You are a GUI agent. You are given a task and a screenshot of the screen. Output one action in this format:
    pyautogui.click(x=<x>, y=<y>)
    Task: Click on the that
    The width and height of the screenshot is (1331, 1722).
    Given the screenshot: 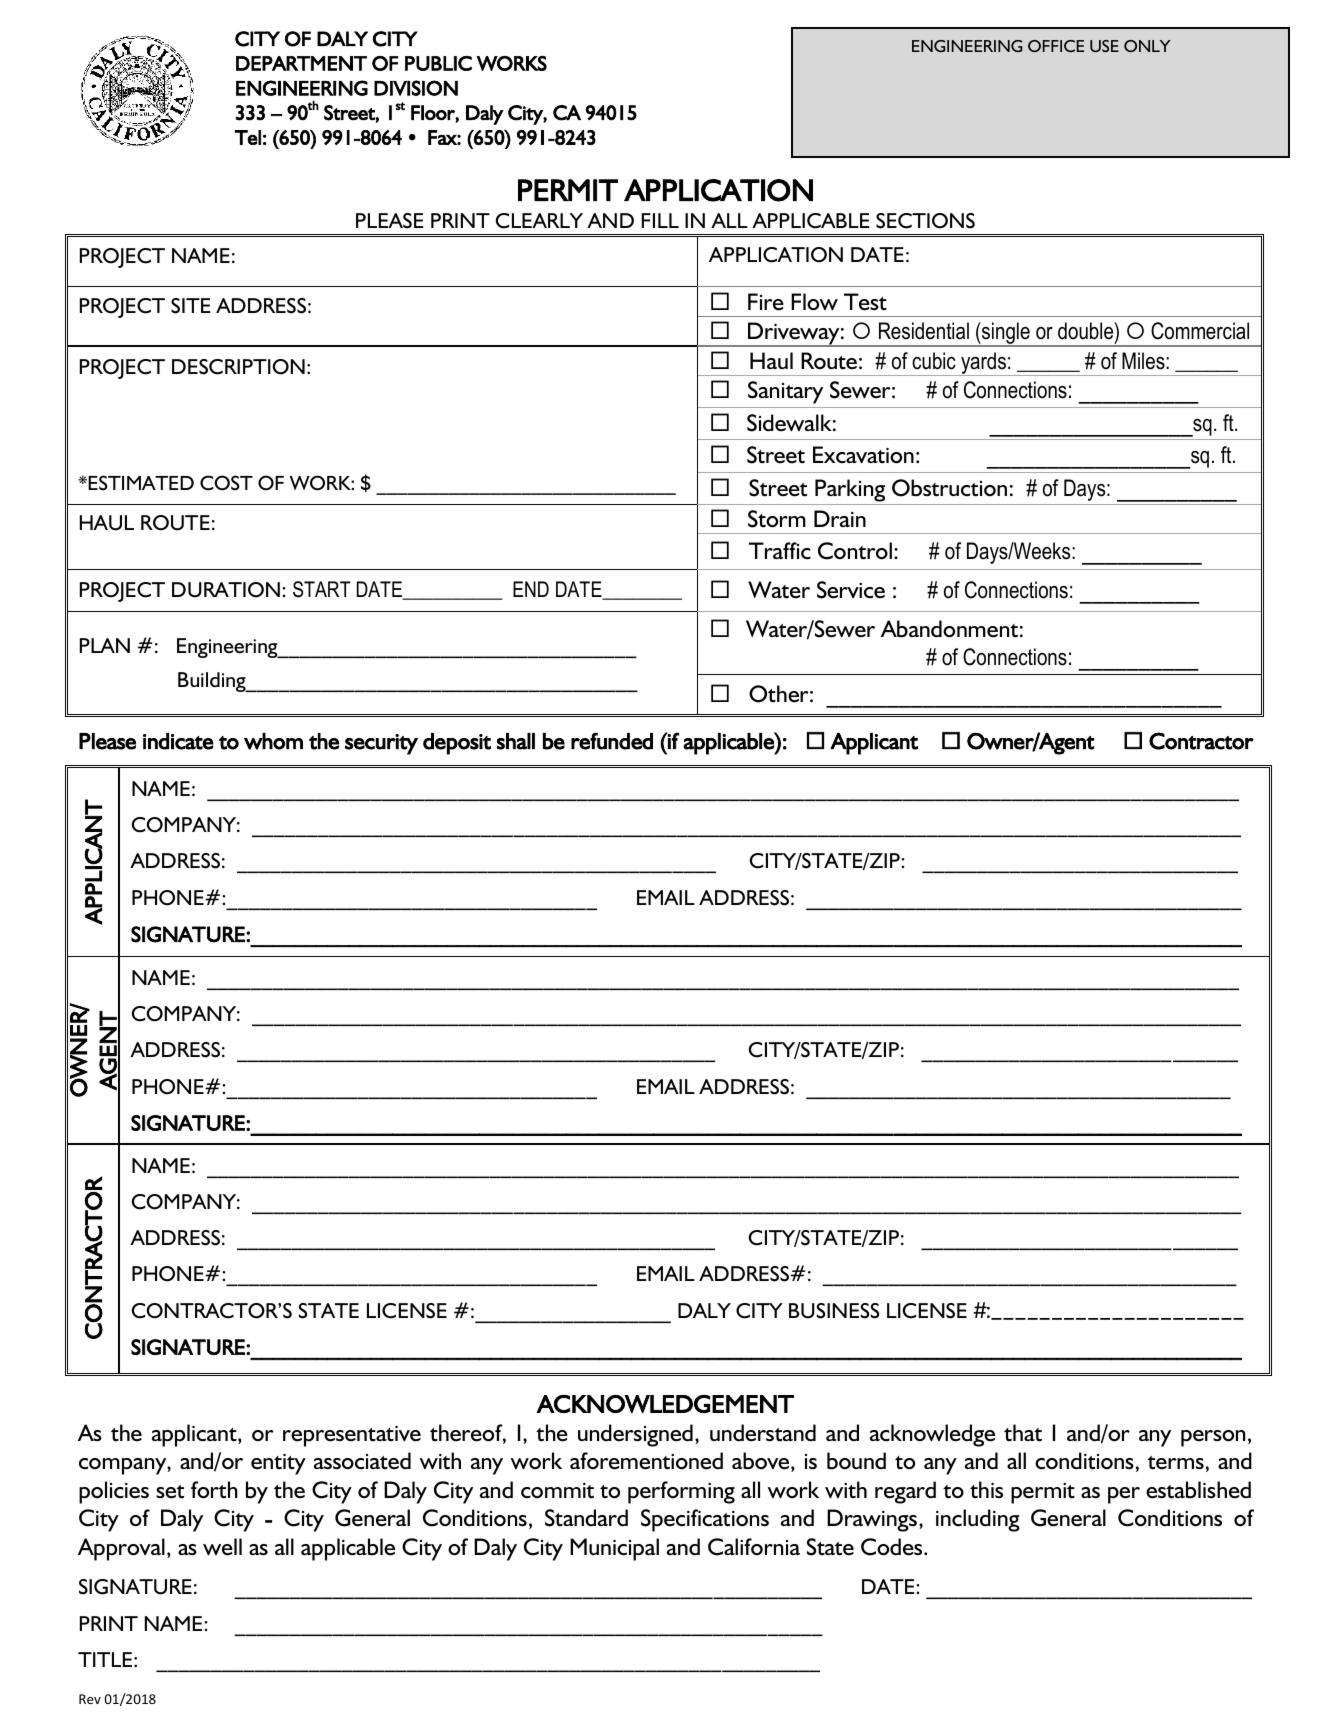 What is the action you would take?
    pyautogui.click(x=1023, y=1433)
